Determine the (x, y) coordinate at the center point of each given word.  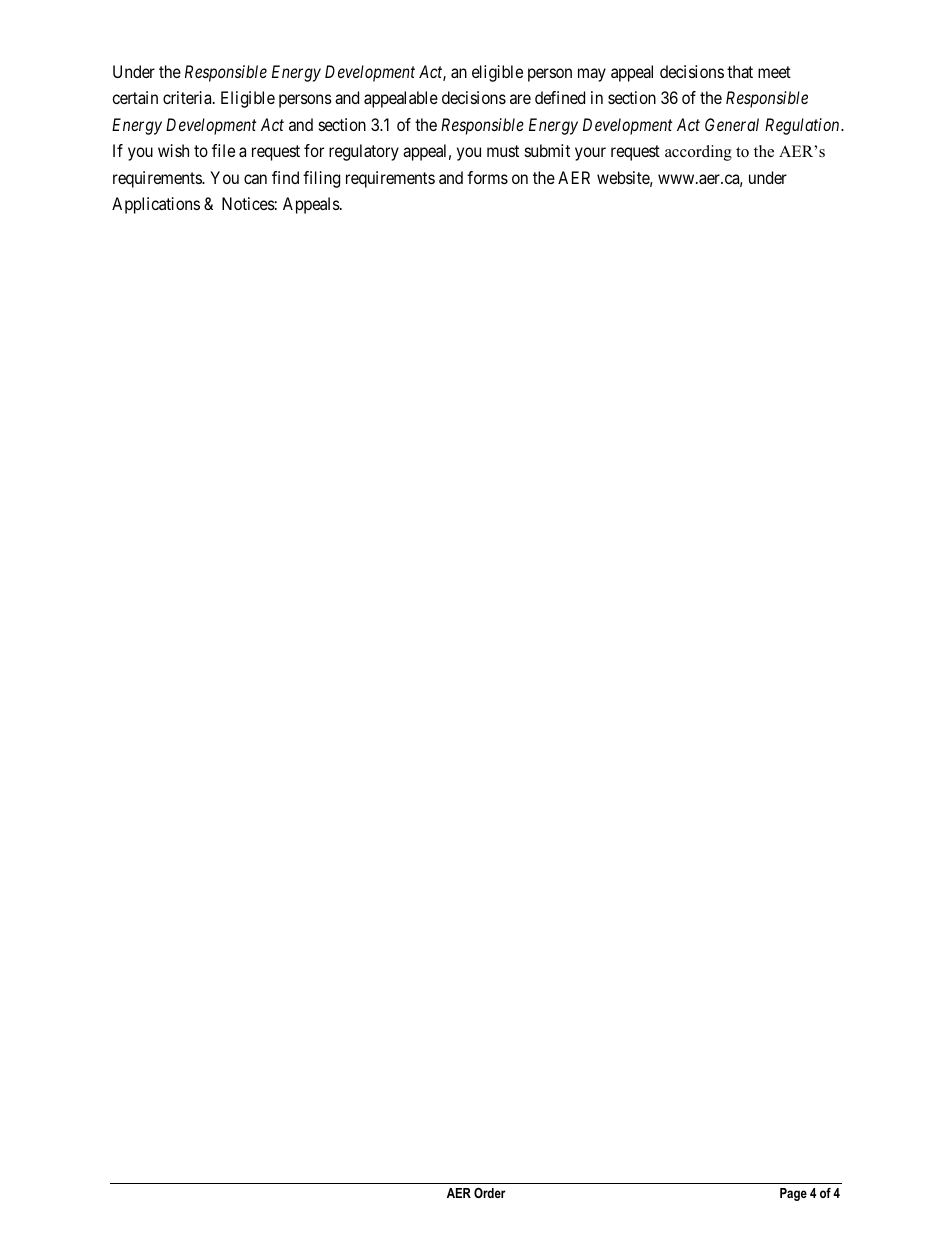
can (255, 179)
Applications (156, 205)
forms (487, 177)
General (732, 124)
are (520, 99)
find (285, 177)
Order (490, 1193)
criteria (188, 97)
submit (547, 150)
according (698, 153)
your (590, 154)
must (503, 151)
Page (793, 1194)
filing (321, 179)
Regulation (803, 126)
